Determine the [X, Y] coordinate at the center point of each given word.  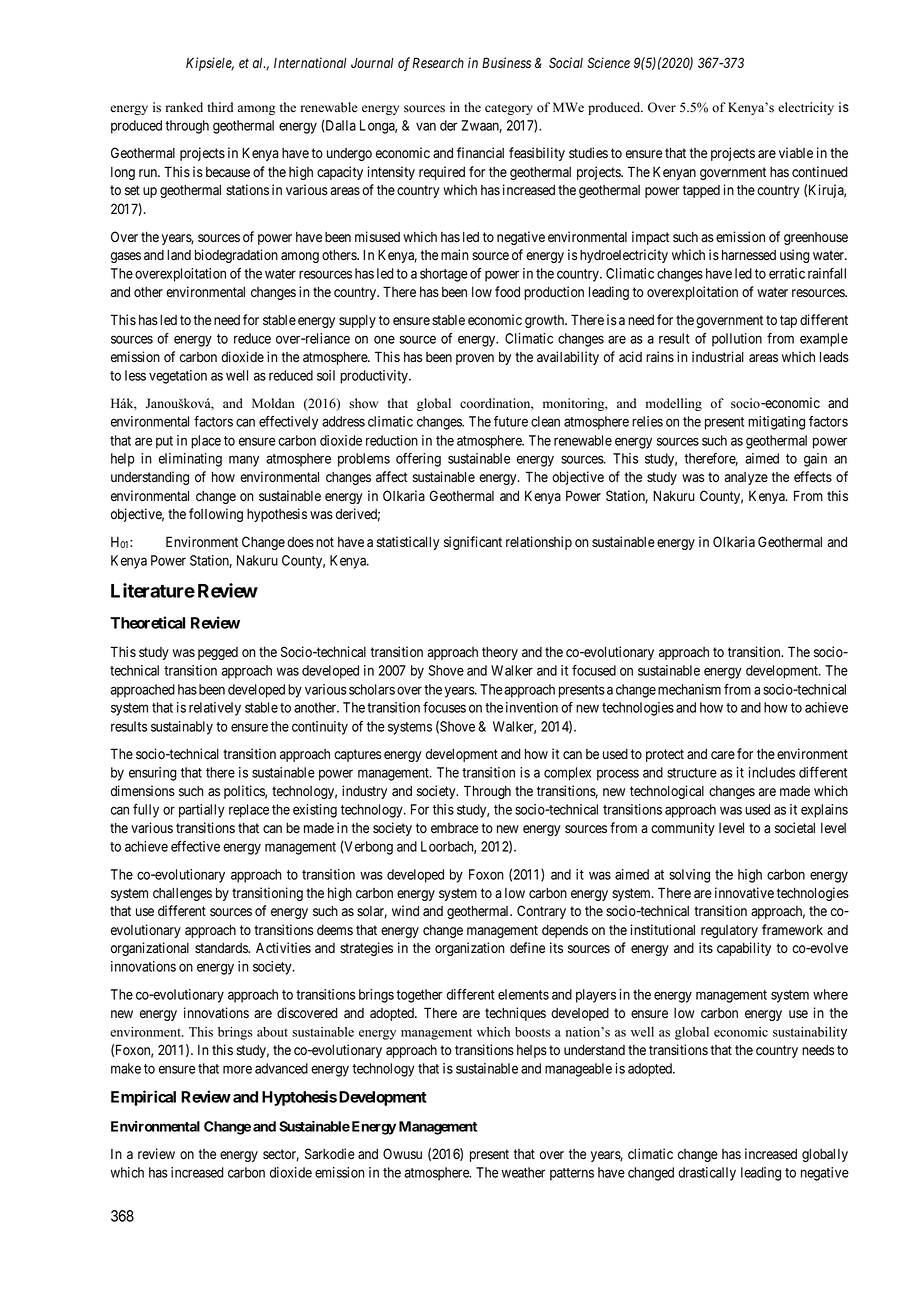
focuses [444, 707]
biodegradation [236, 256]
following [216, 515]
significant [473, 543]
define [527, 948]
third [220, 107]
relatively [215, 709]
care [723, 755]
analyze [746, 478]
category [509, 109]
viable [796, 152]
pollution [737, 340]
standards [222, 948]
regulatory [729, 931]
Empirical [143, 1098]
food [507, 292]
